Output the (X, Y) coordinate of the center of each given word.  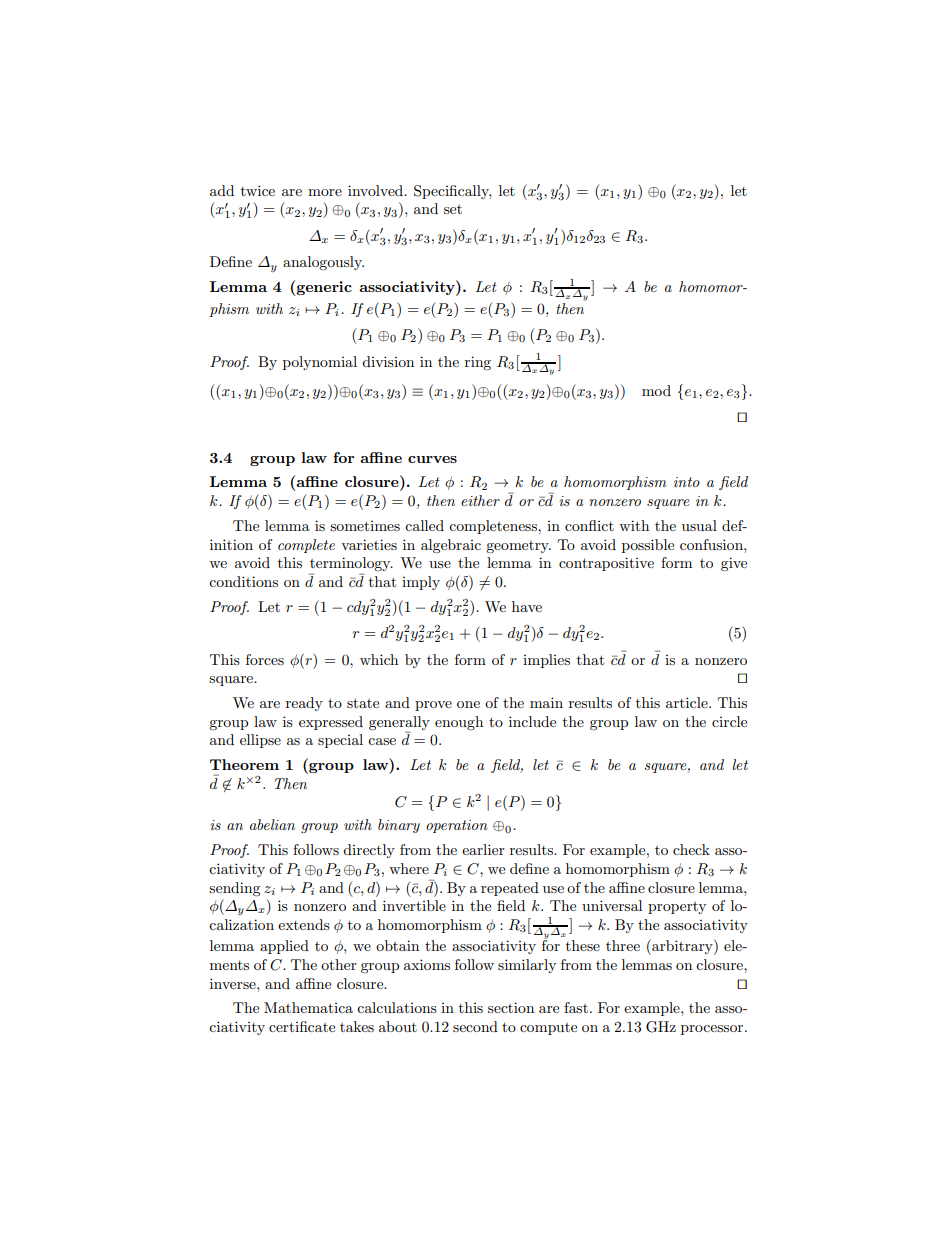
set (453, 209)
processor (713, 1030)
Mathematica (308, 1007)
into (687, 482)
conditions (243, 581)
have (527, 606)
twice (258, 190)
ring (478, 363)
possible (648, 546)
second (475, 1026)
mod (656, 390)
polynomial (320, 363)
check (691, 849)
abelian (272, 824)
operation (457, 826)
